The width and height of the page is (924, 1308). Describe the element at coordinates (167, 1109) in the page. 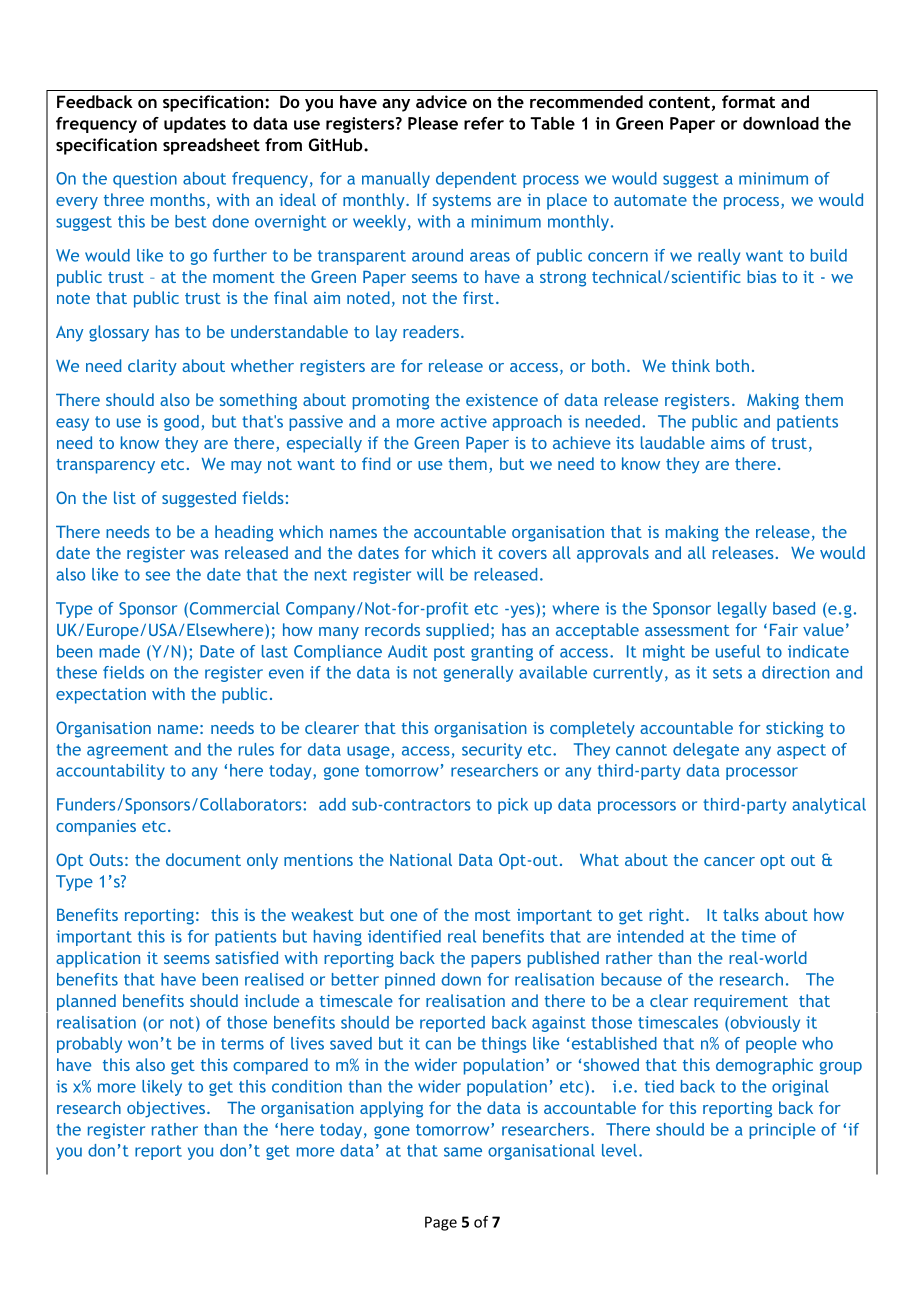

I see `objectives` at that location.
